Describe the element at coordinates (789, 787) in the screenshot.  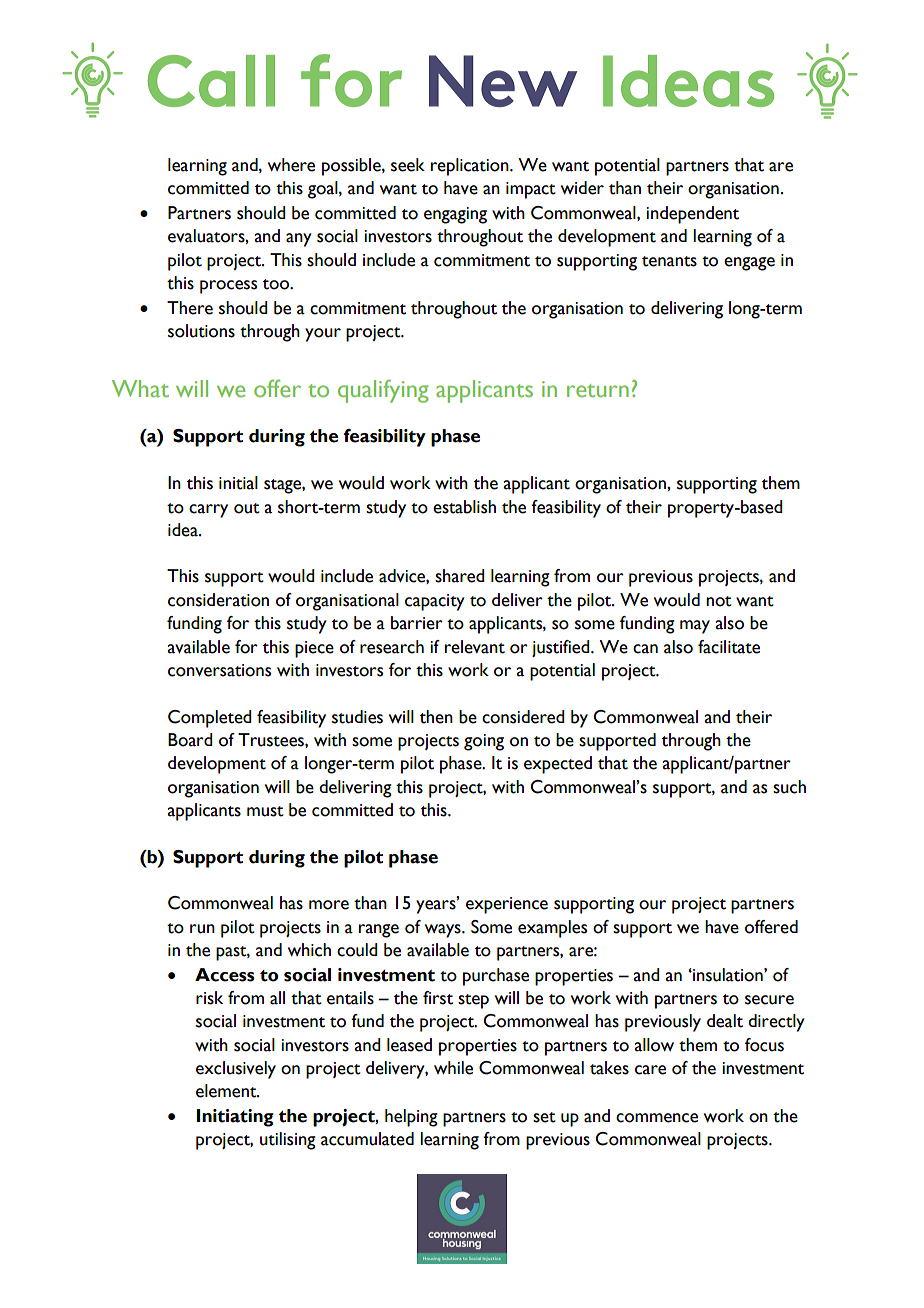
I see `such` at that location.
